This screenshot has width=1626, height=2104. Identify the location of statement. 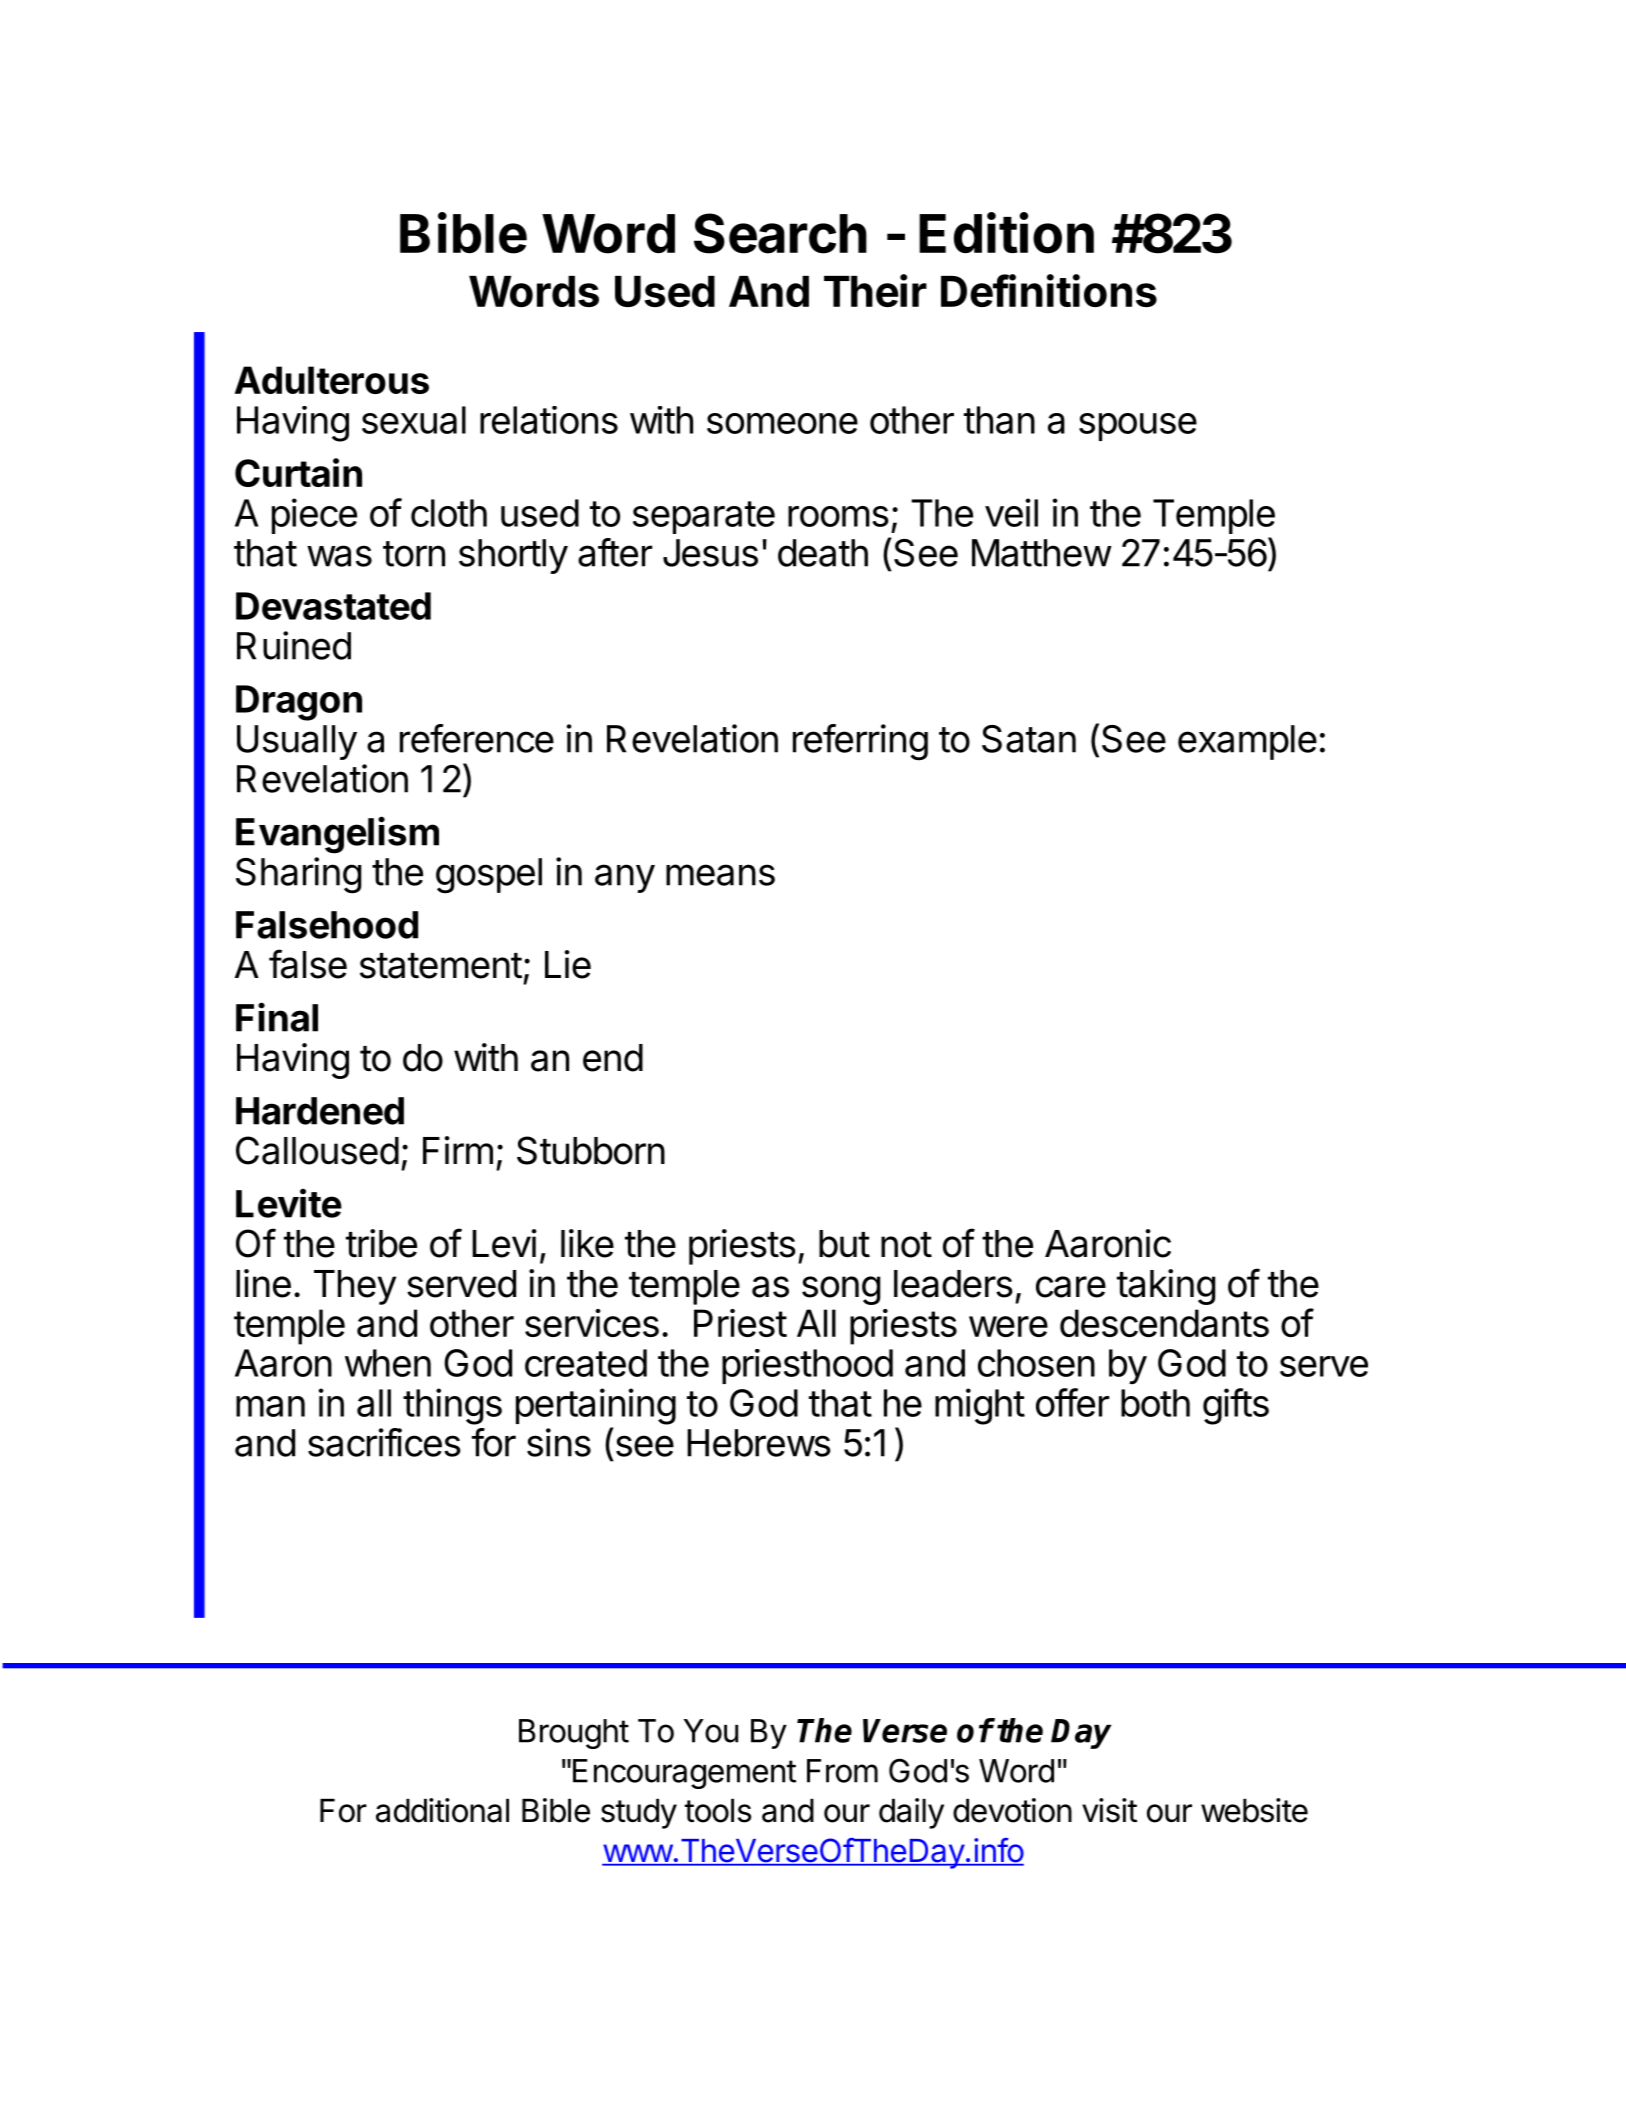
(441, 966).
